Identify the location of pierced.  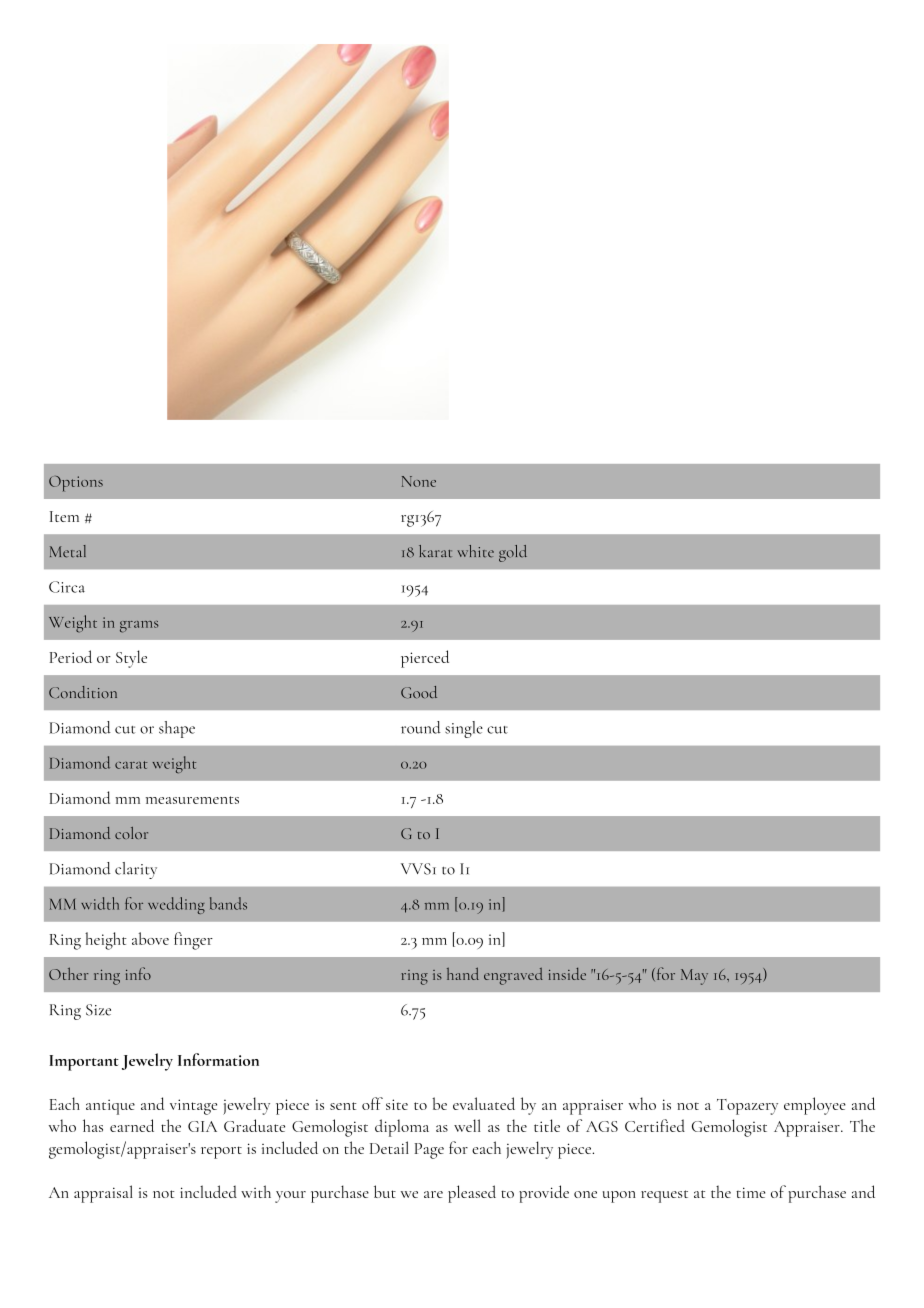
(425, 659).
